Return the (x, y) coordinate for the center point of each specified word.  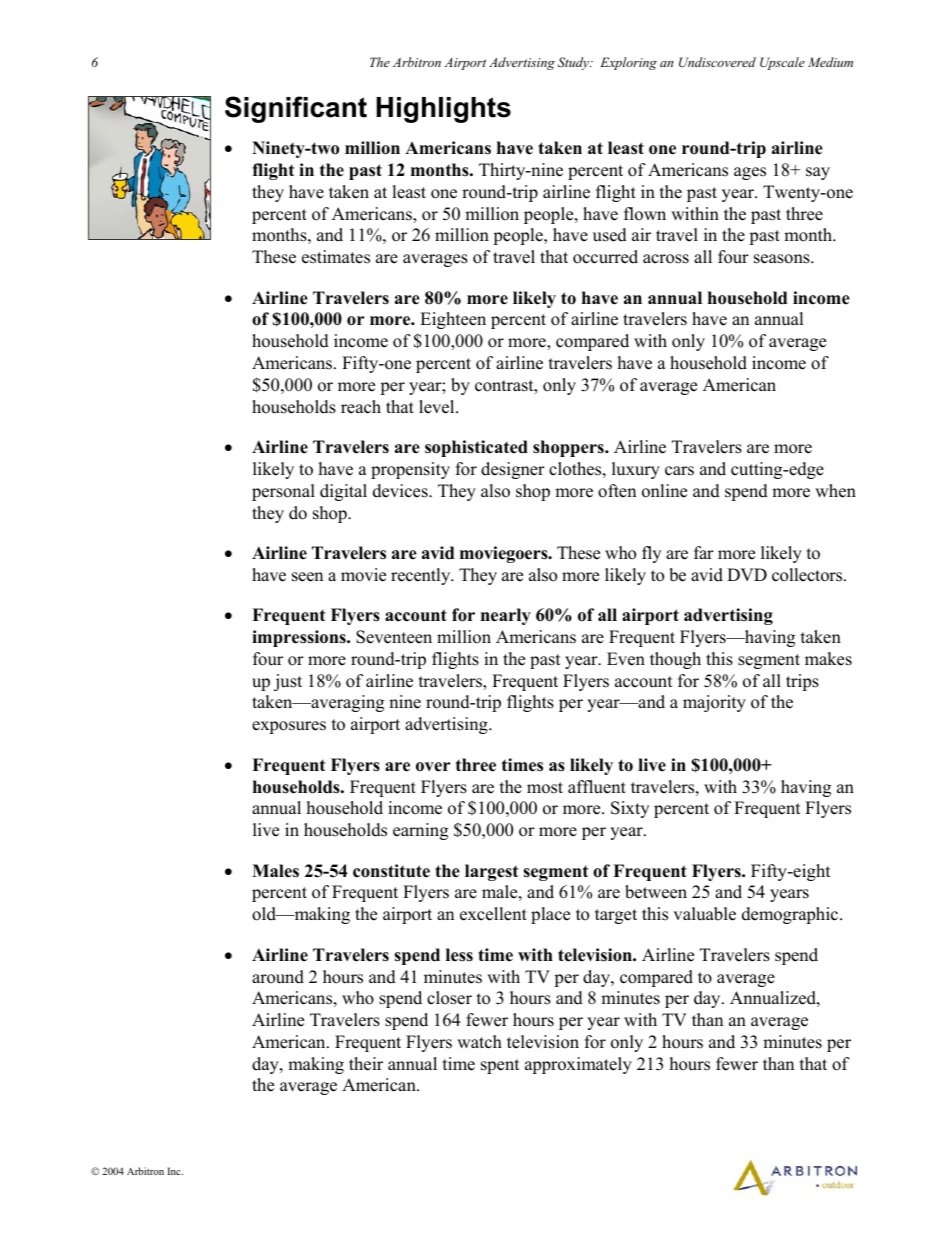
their (366, 1064)
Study (575, 63)
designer (513, 470)
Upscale (782, 63)
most (545, 788)
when (835, 491)
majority (714, 703)
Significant (296, 109)
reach (361, 407)
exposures (289, 727)
